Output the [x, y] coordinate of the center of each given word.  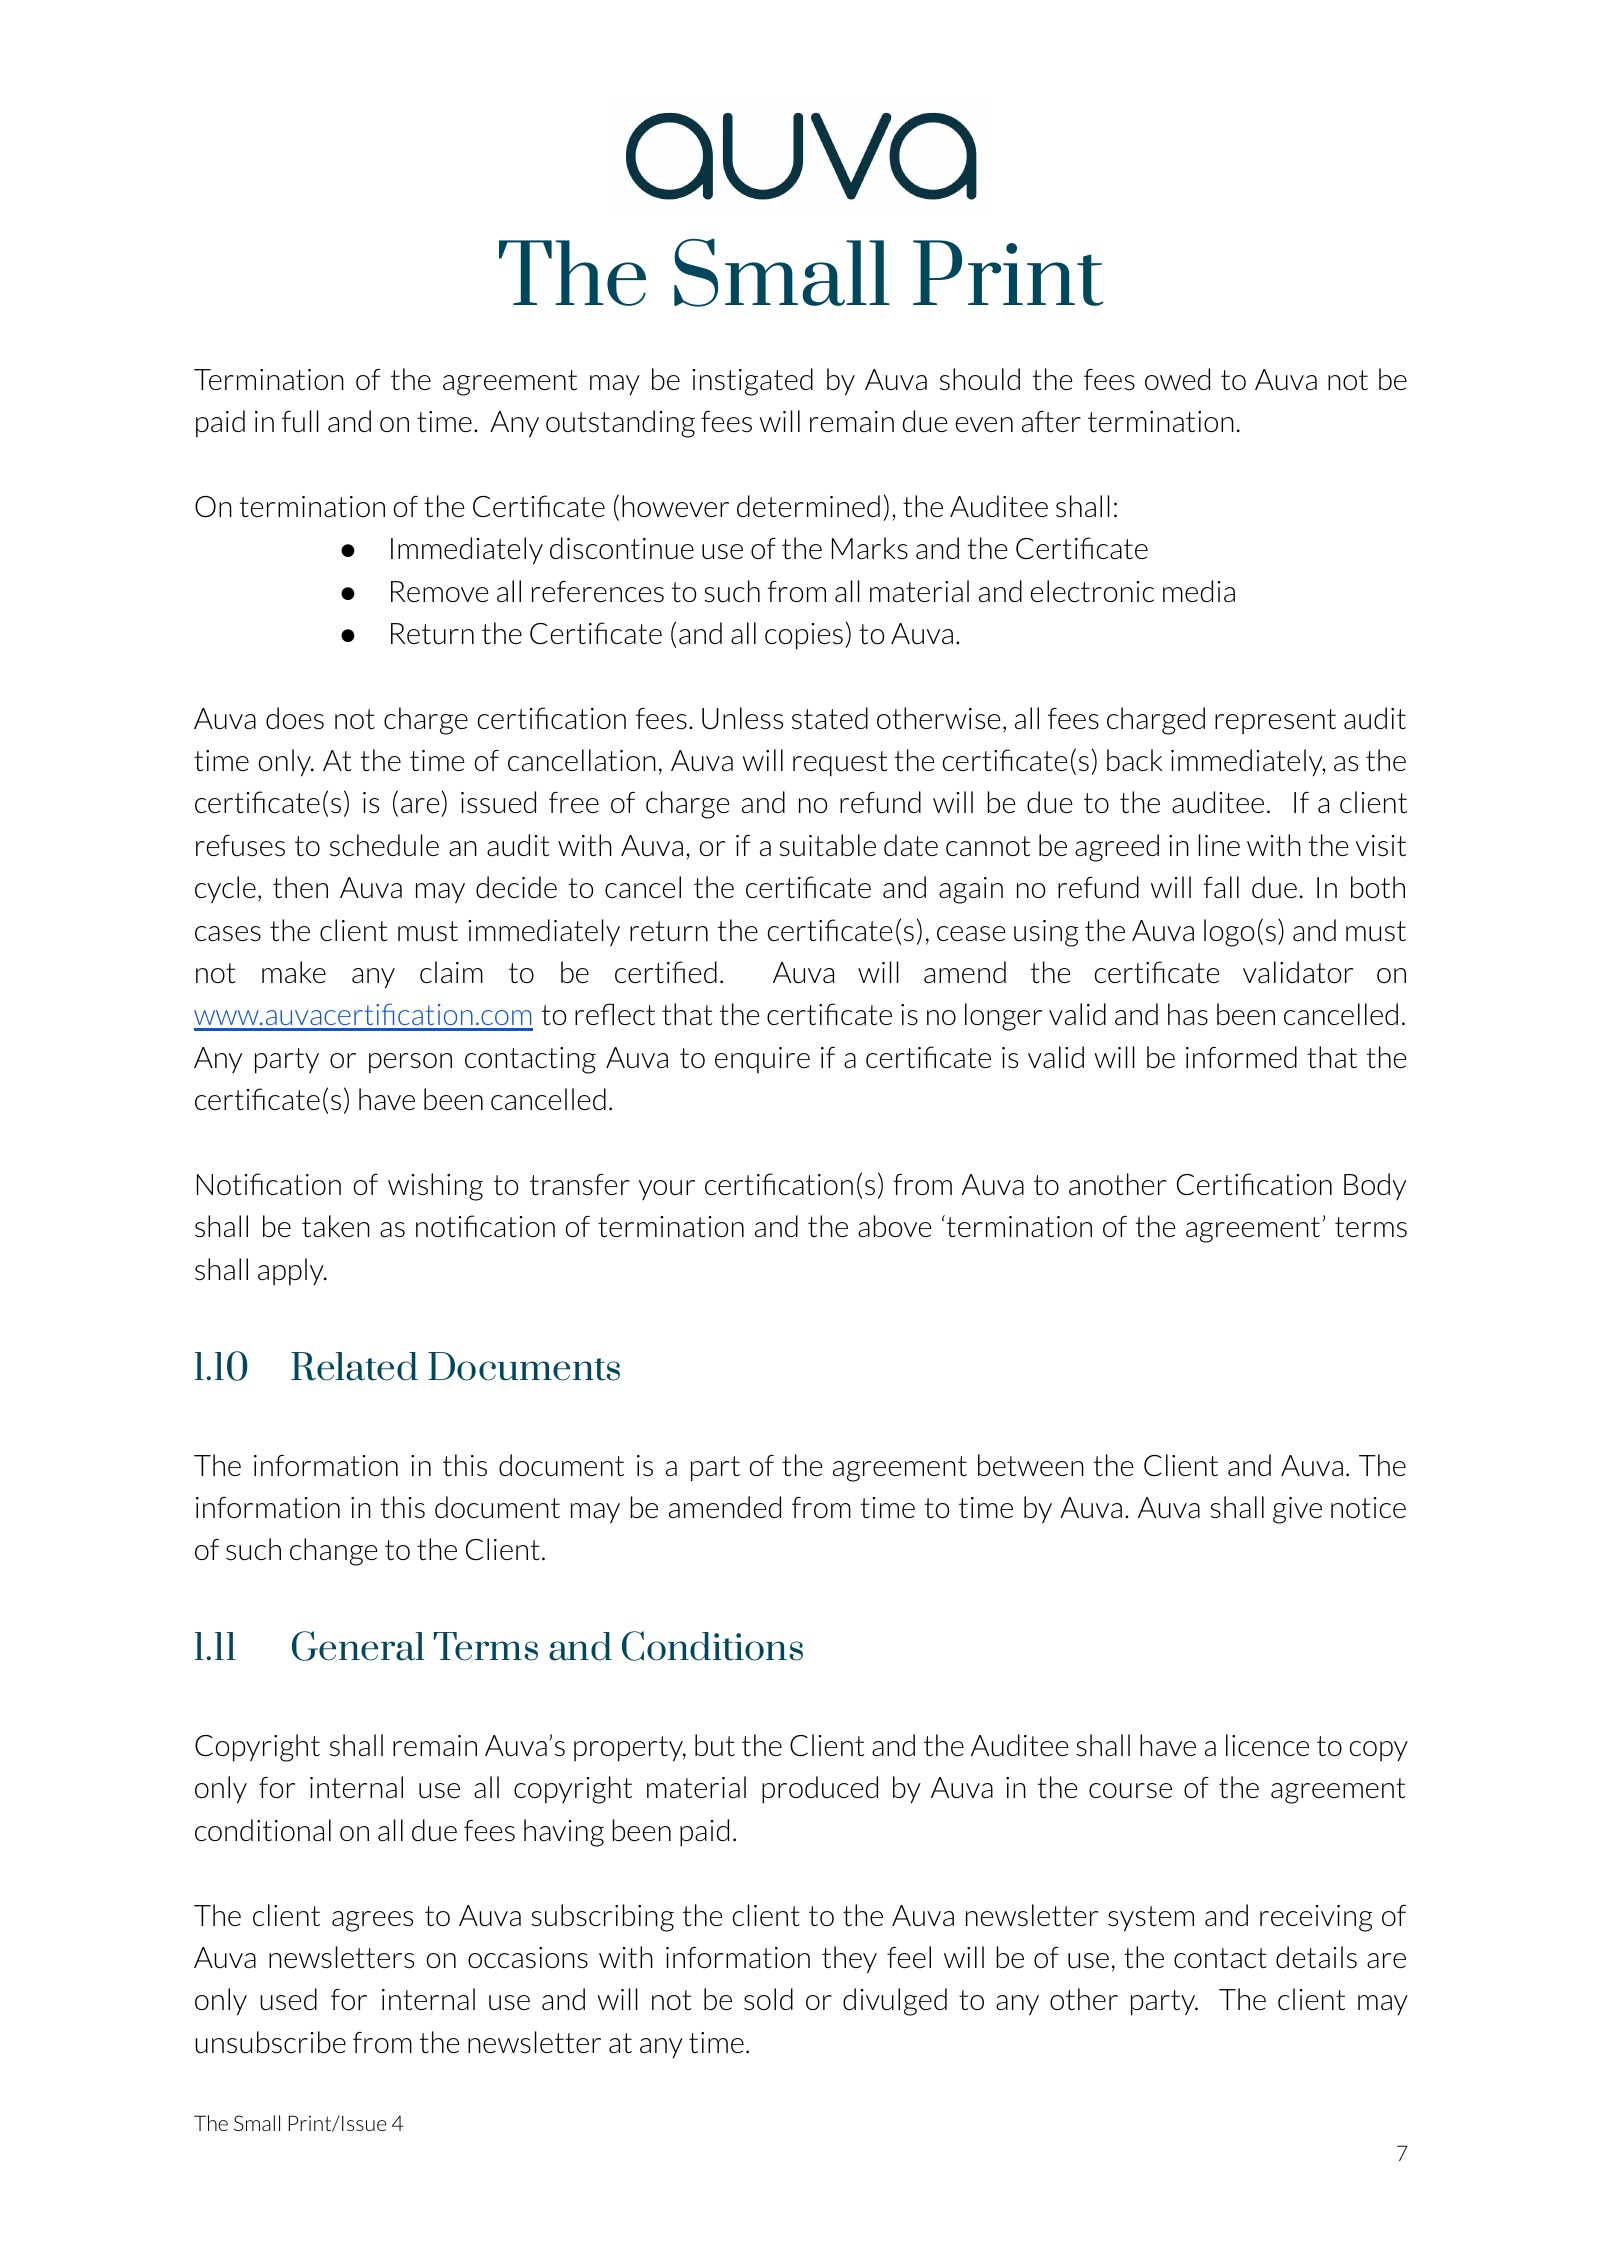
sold [768, 1999]
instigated [752, 382]
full [300, 421]
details [1316, 1957]
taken [336, 1226]
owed [1177, 379]
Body [1375, 1186]
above [894, 1226]
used [288, 1999]
